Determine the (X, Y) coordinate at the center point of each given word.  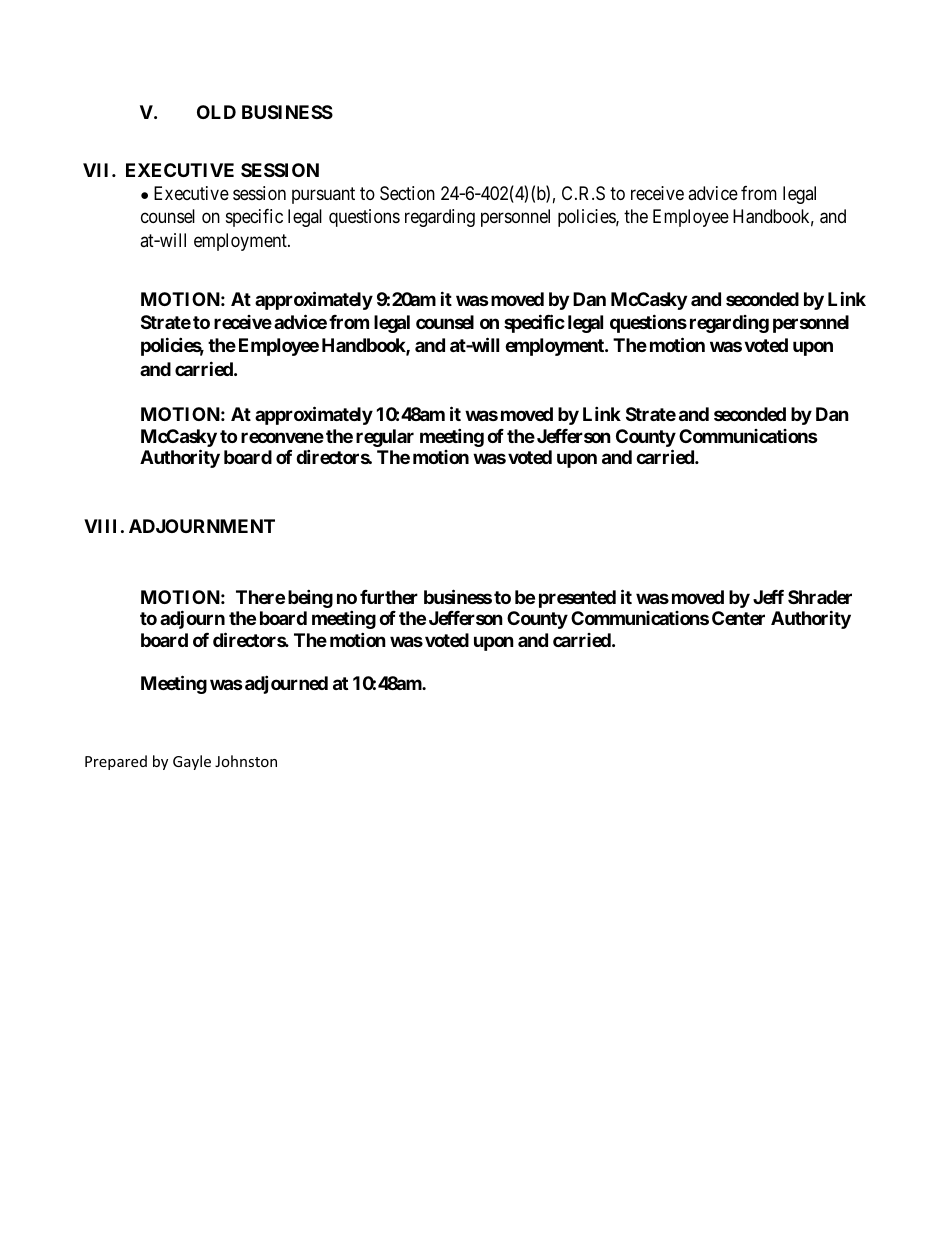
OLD (216, 112)
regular (385, 438)
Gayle (192, 762)
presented (577, 599)
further (389, 597)
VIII (100, 526)
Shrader (820, 597)
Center (738, 618)
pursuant (323, 195)
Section (407, 193)
